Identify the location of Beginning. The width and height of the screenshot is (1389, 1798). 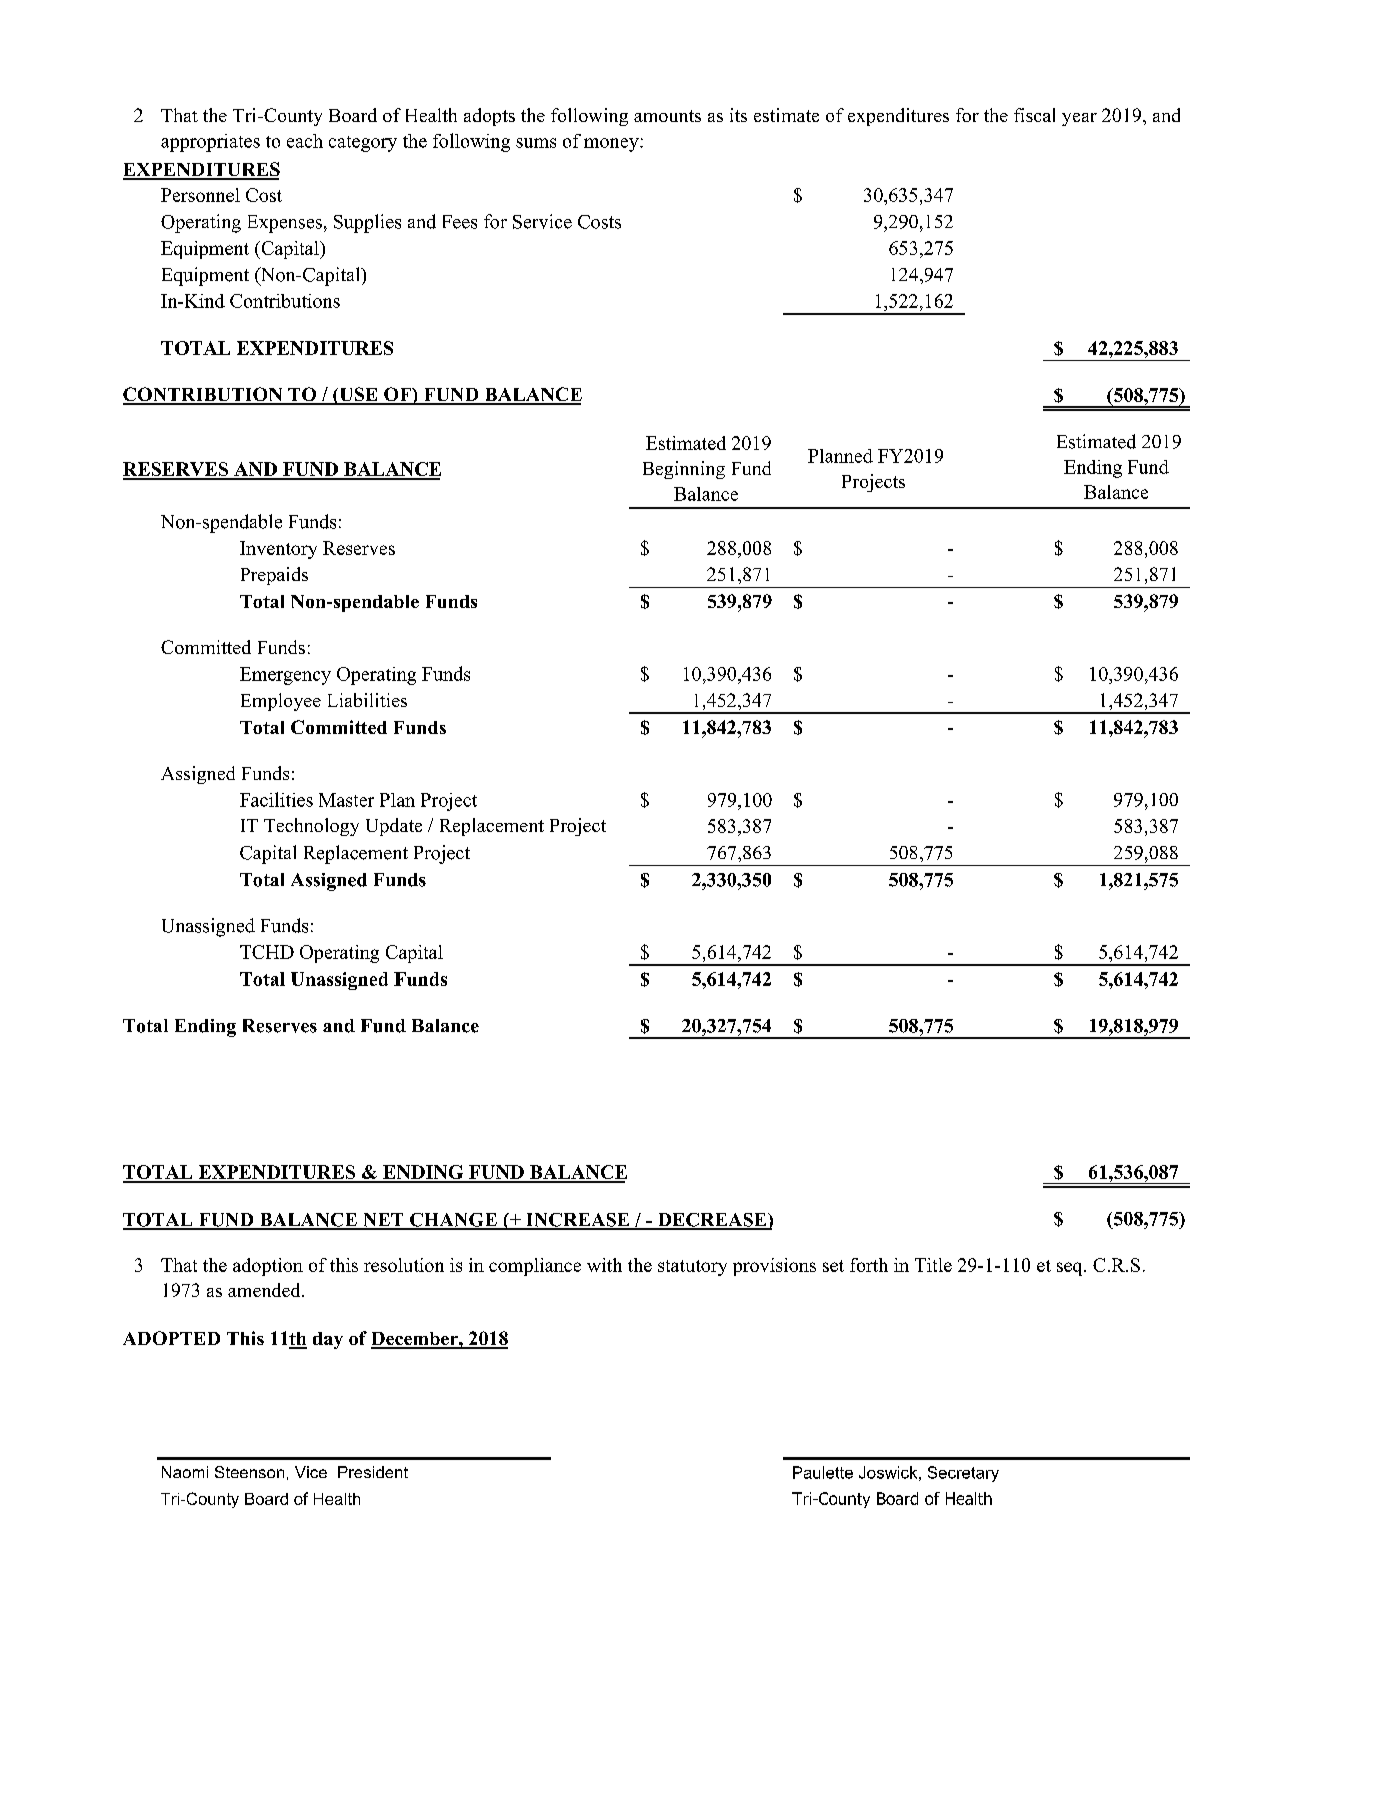
(684, 470).
